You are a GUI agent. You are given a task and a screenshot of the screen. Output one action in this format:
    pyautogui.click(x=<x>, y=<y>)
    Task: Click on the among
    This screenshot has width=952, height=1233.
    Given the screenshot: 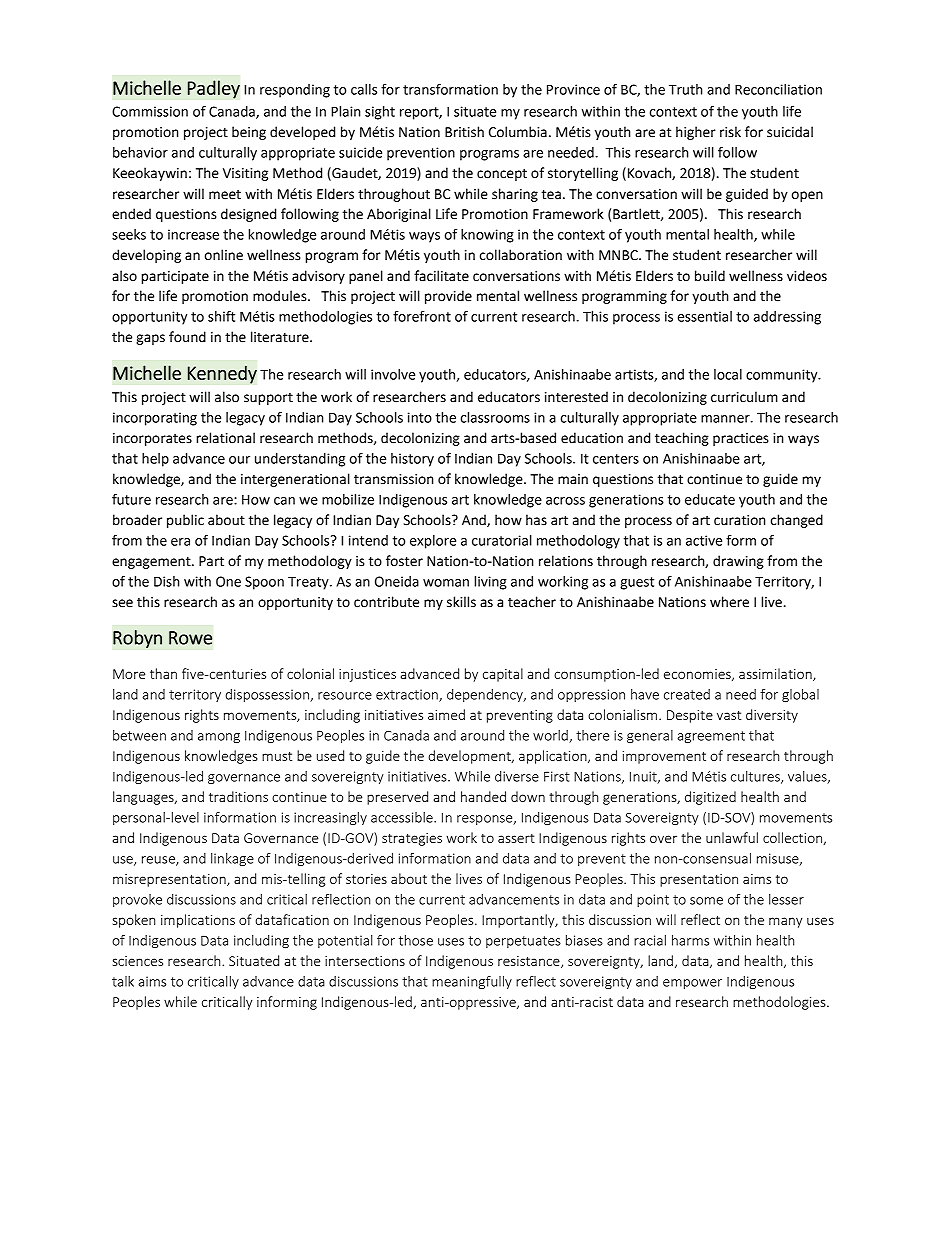 What is the action you would take?
    pyautogui.click(x=219, y=738)
